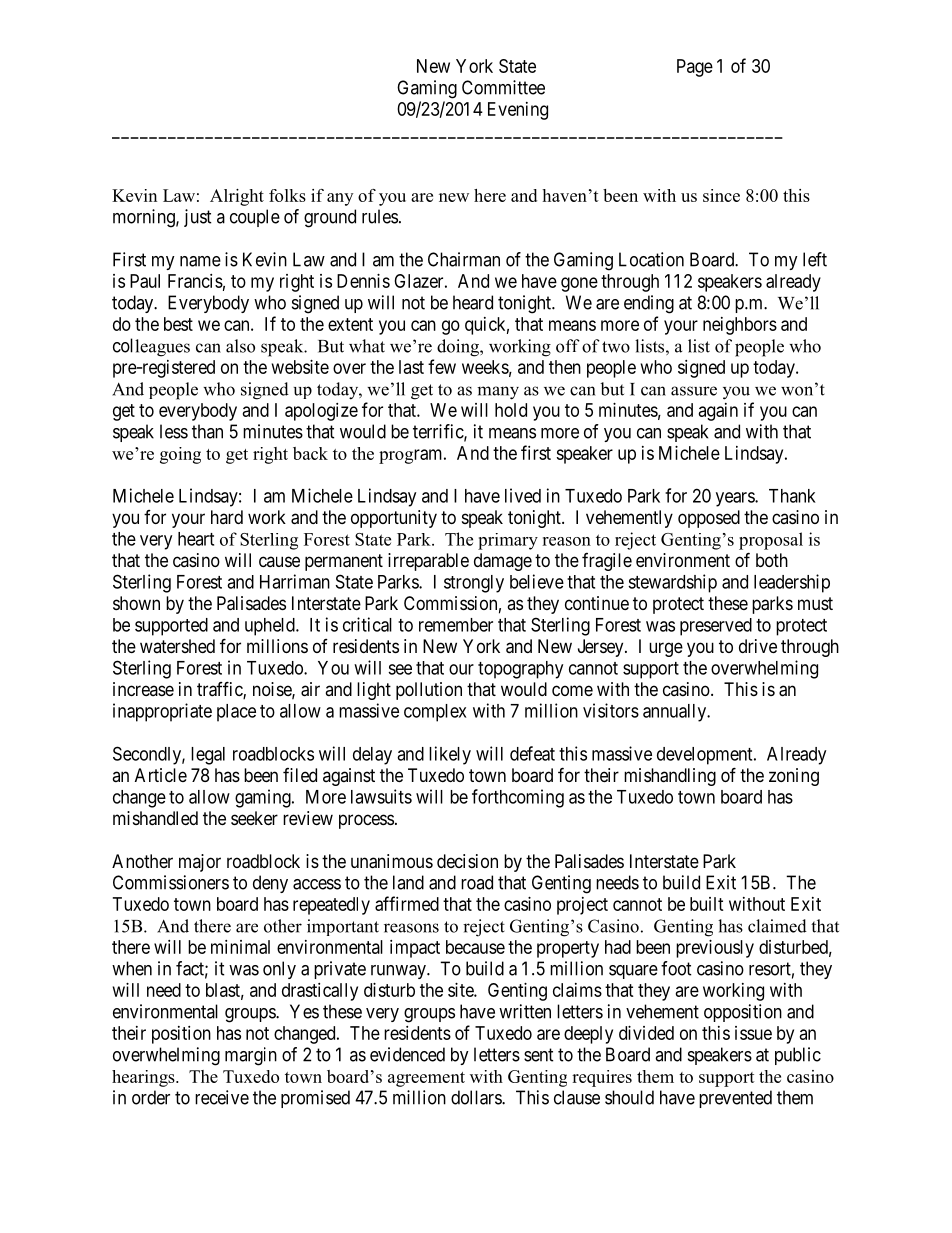  I want to click on Page, so click(695, 68).
